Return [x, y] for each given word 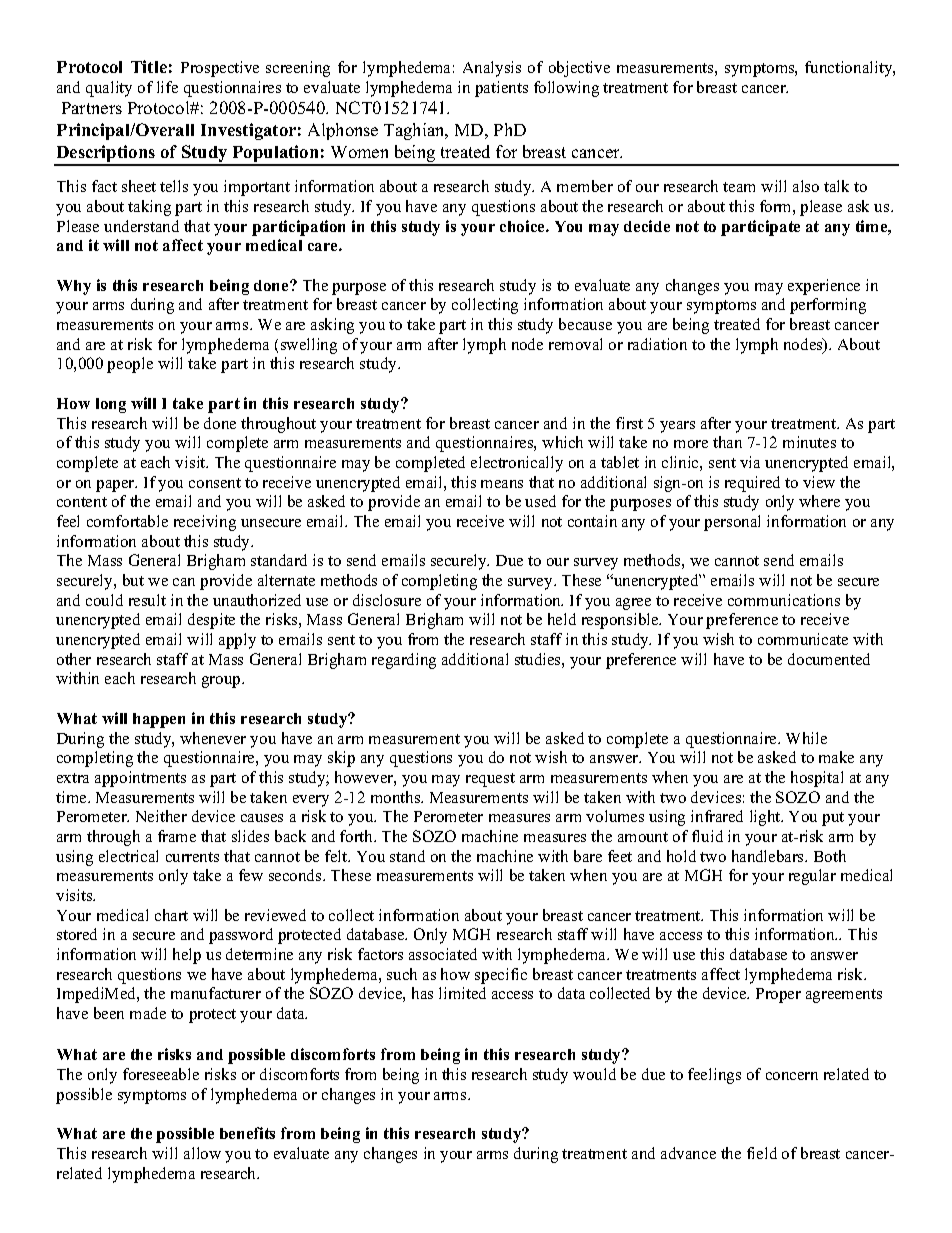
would [594, 1074]
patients [501, 89]
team [739, 187]
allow [202, 1153]
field [762, 1153]
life [167, 87]
